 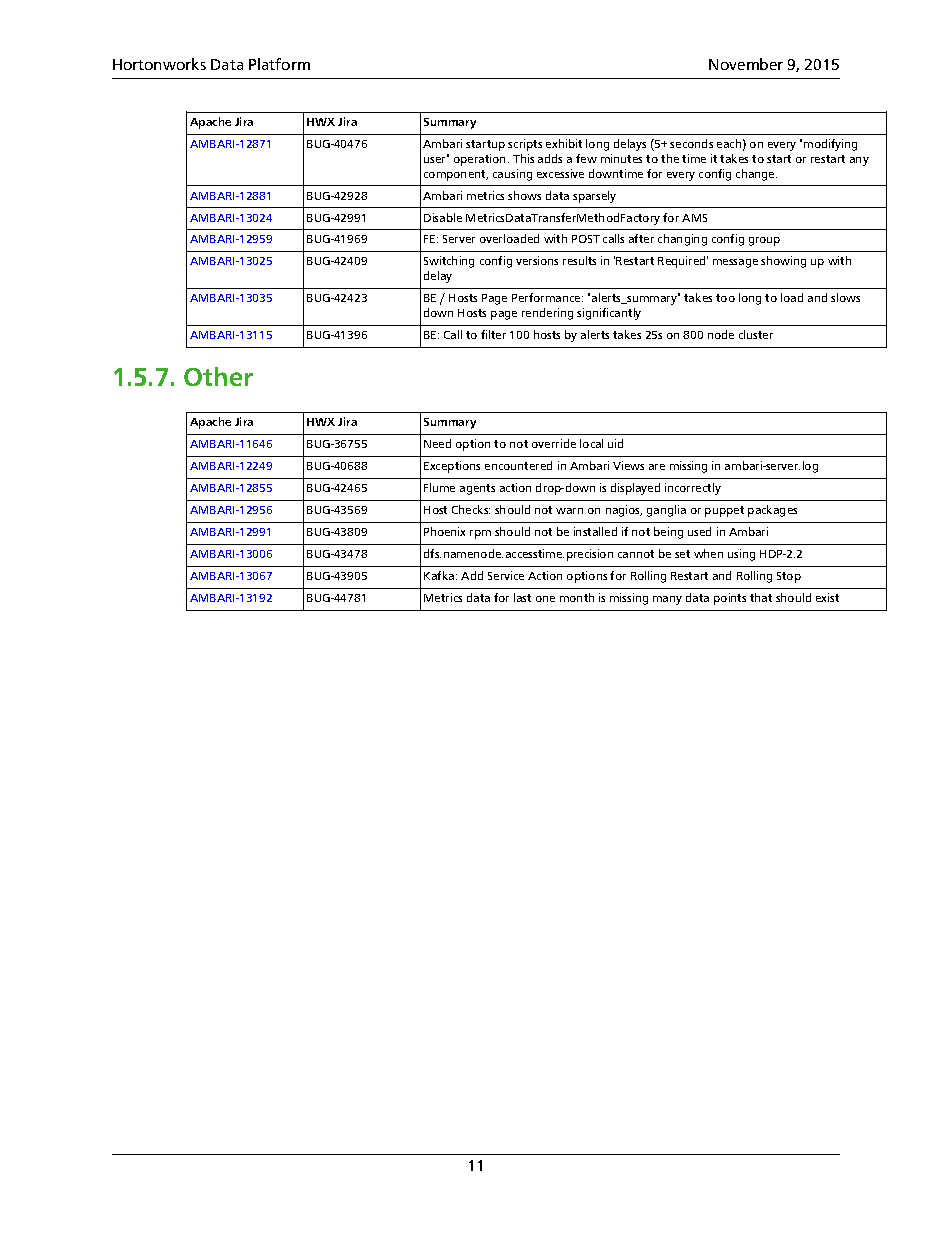 What do you see at coordinates (746, 64) in the document?
I see `November` at bounding box center [746, 64].
